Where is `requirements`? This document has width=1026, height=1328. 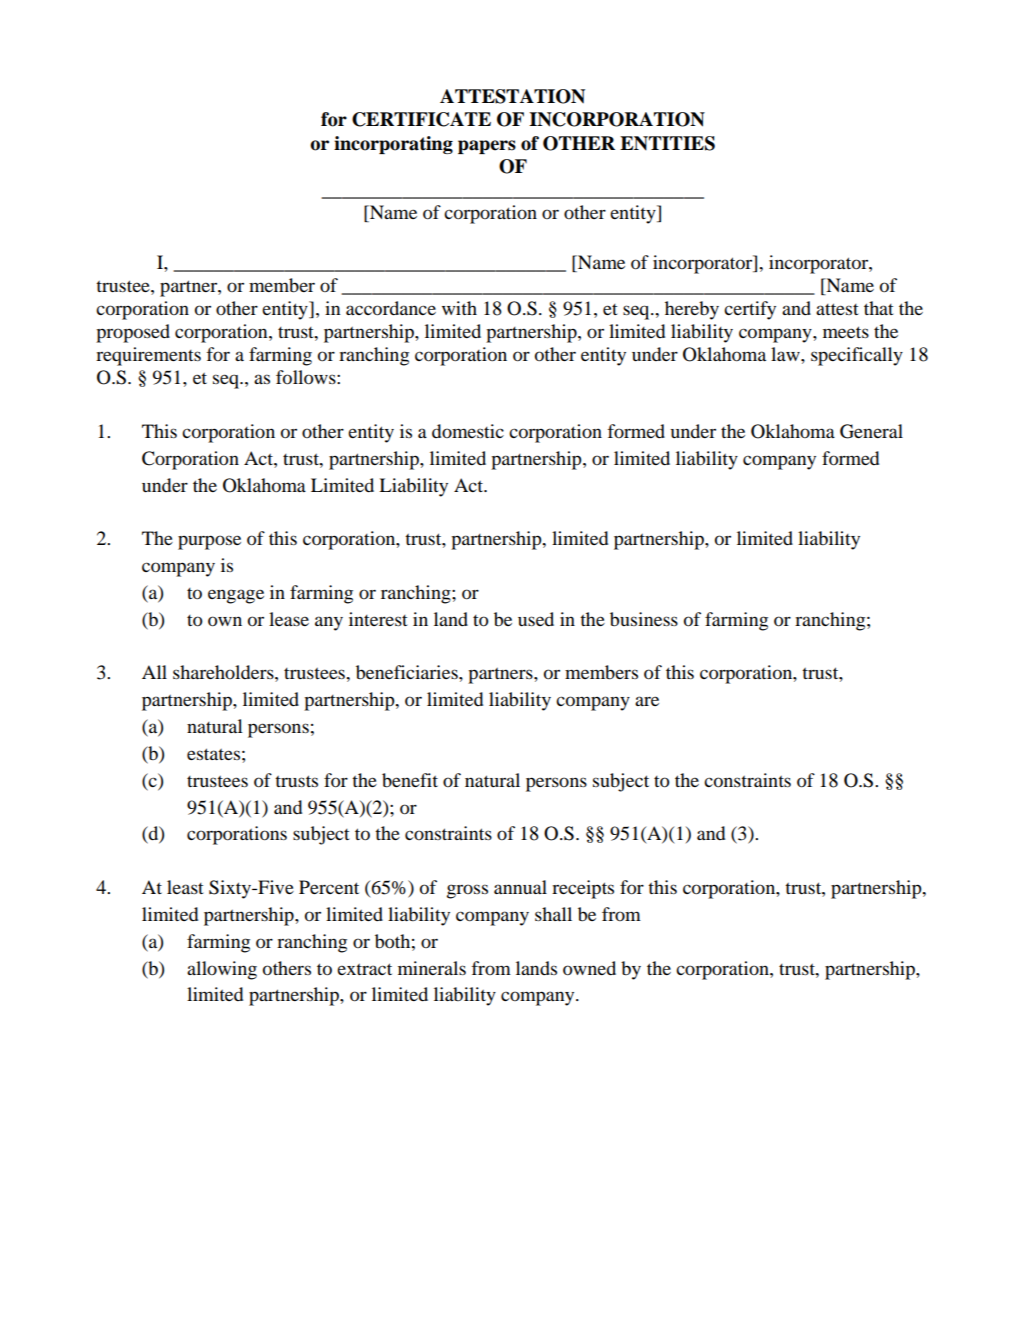
requirements is located at coordinates (148, 356).
